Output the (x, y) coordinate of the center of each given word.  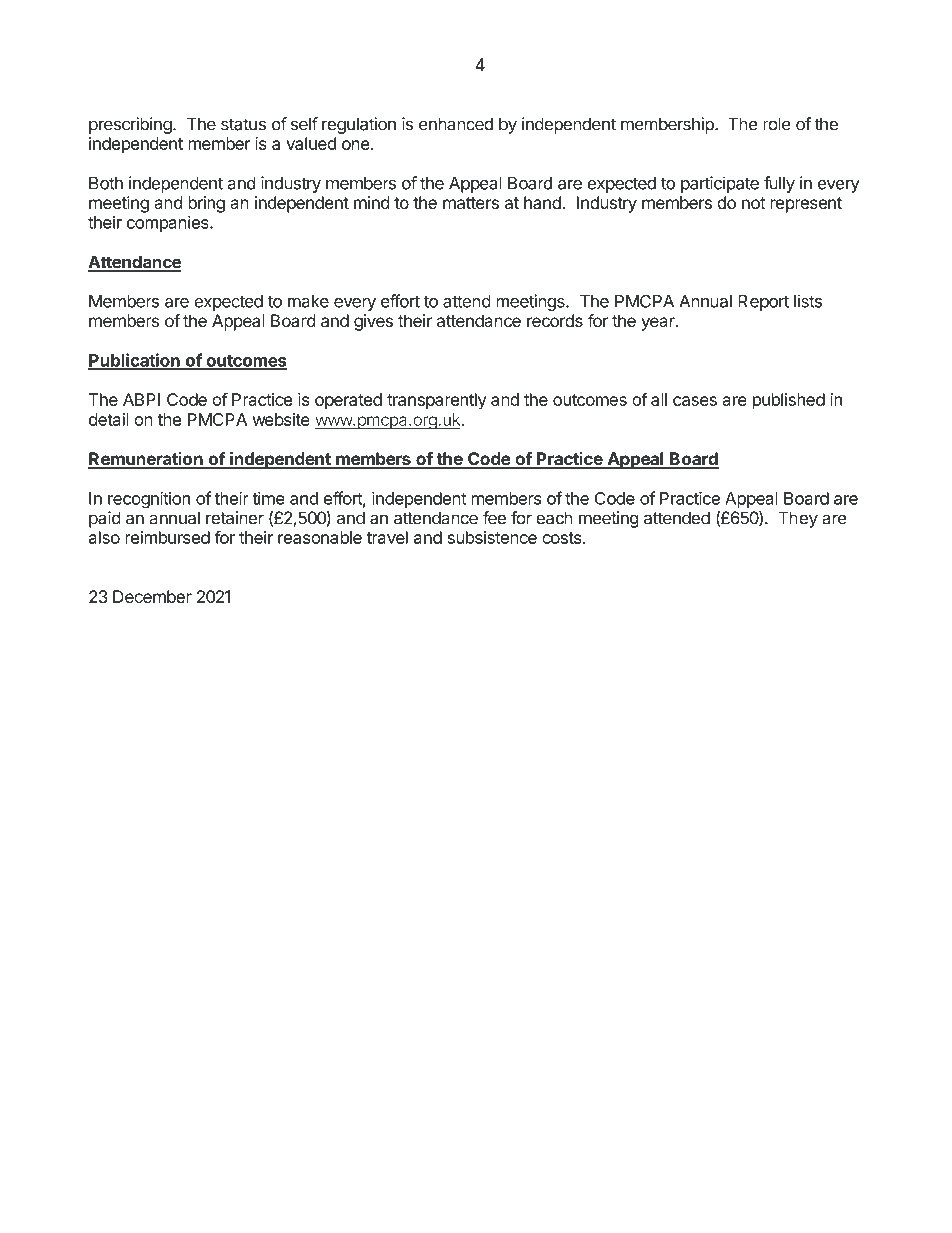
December (152, 596)
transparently (437, 401)
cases (695, 401)
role (777, 124)
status (243, 124)
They (798, 519)
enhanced (456, 124)
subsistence (492, 537)
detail (109, 419)
